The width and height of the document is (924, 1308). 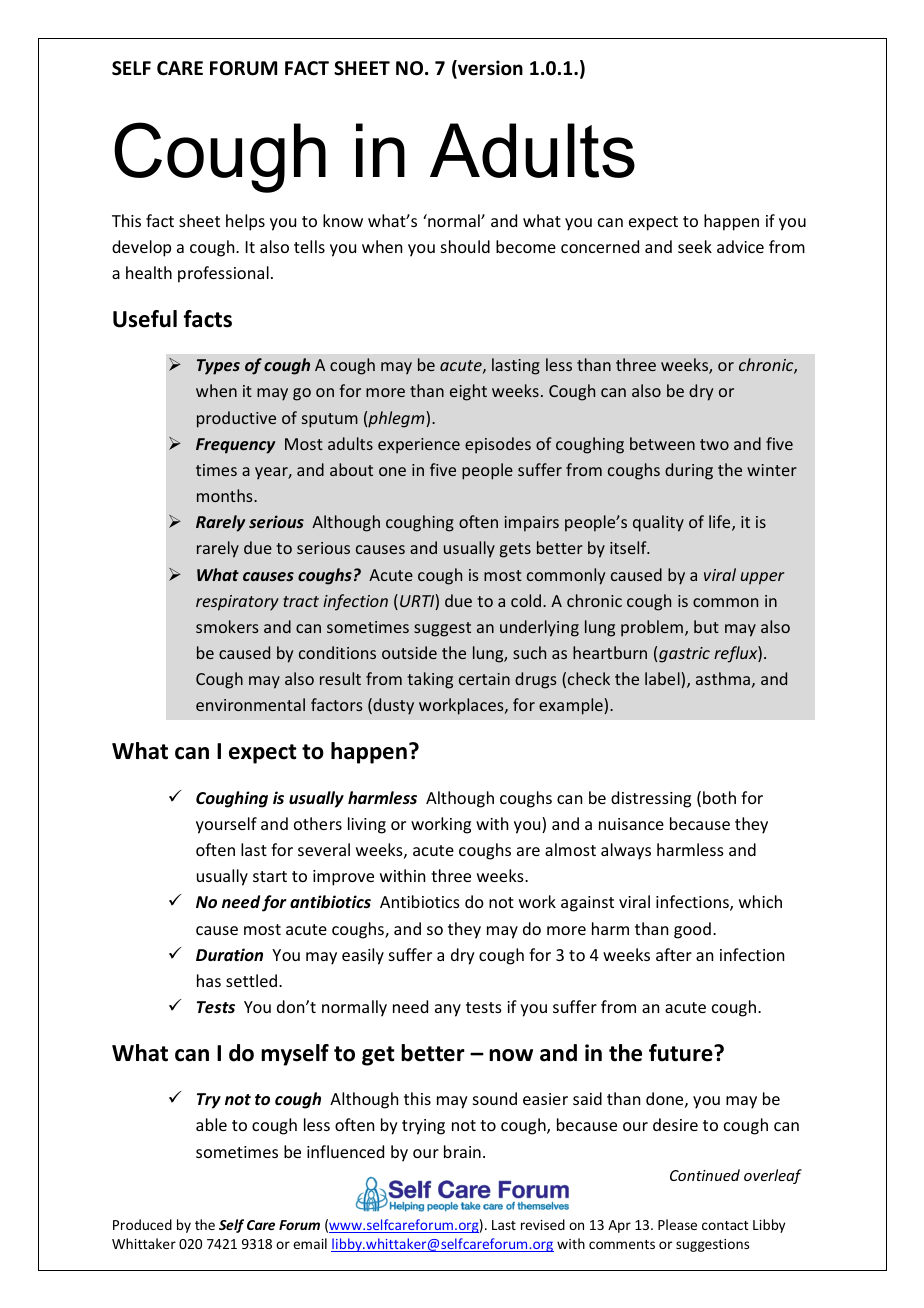 What do you see at coordinates (142, 1224) in the document?
I see `Produced` at bounding box center [142, 1224].
